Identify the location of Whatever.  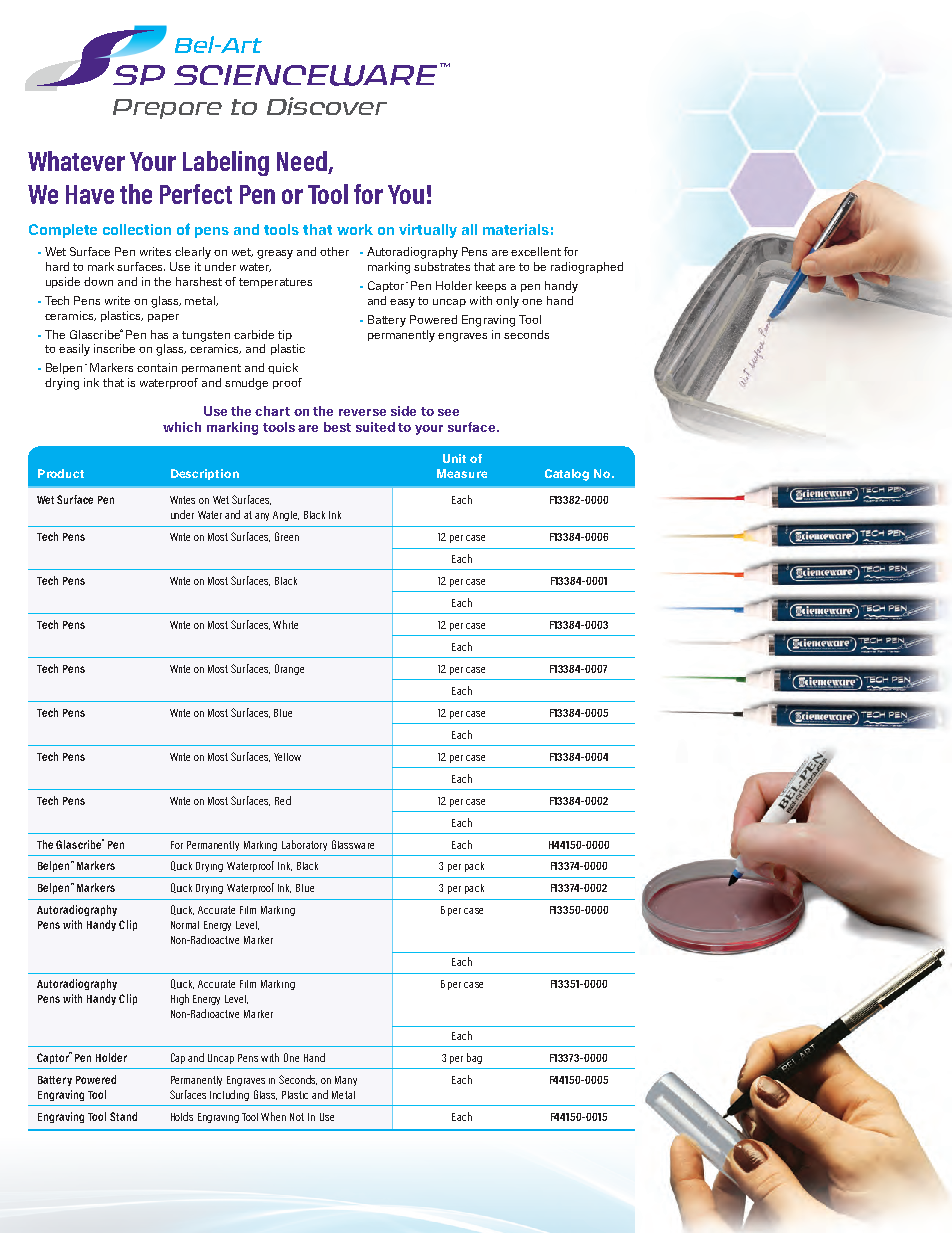
(76, 161).
